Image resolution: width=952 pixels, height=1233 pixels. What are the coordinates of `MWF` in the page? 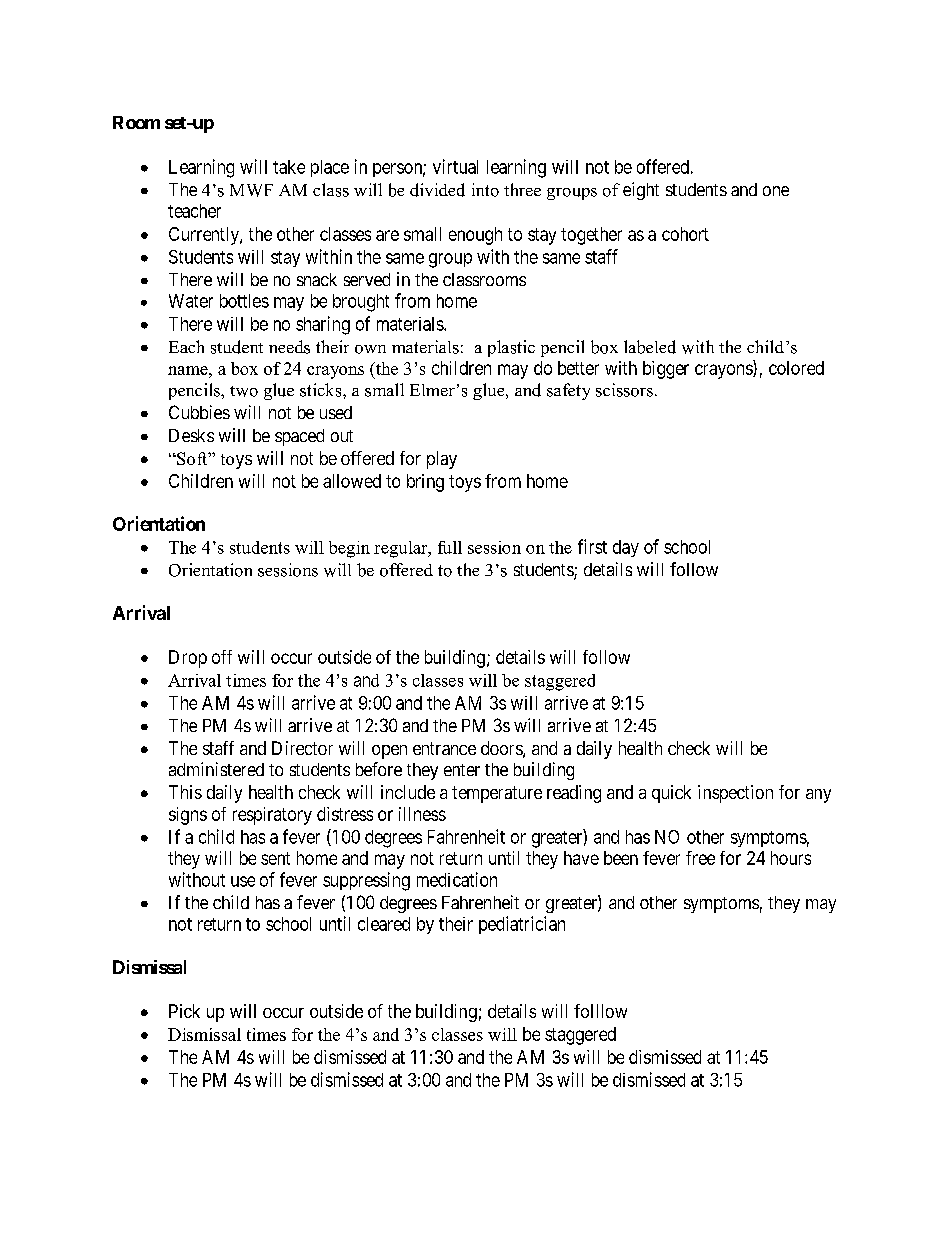 It's located at (251, 190).
